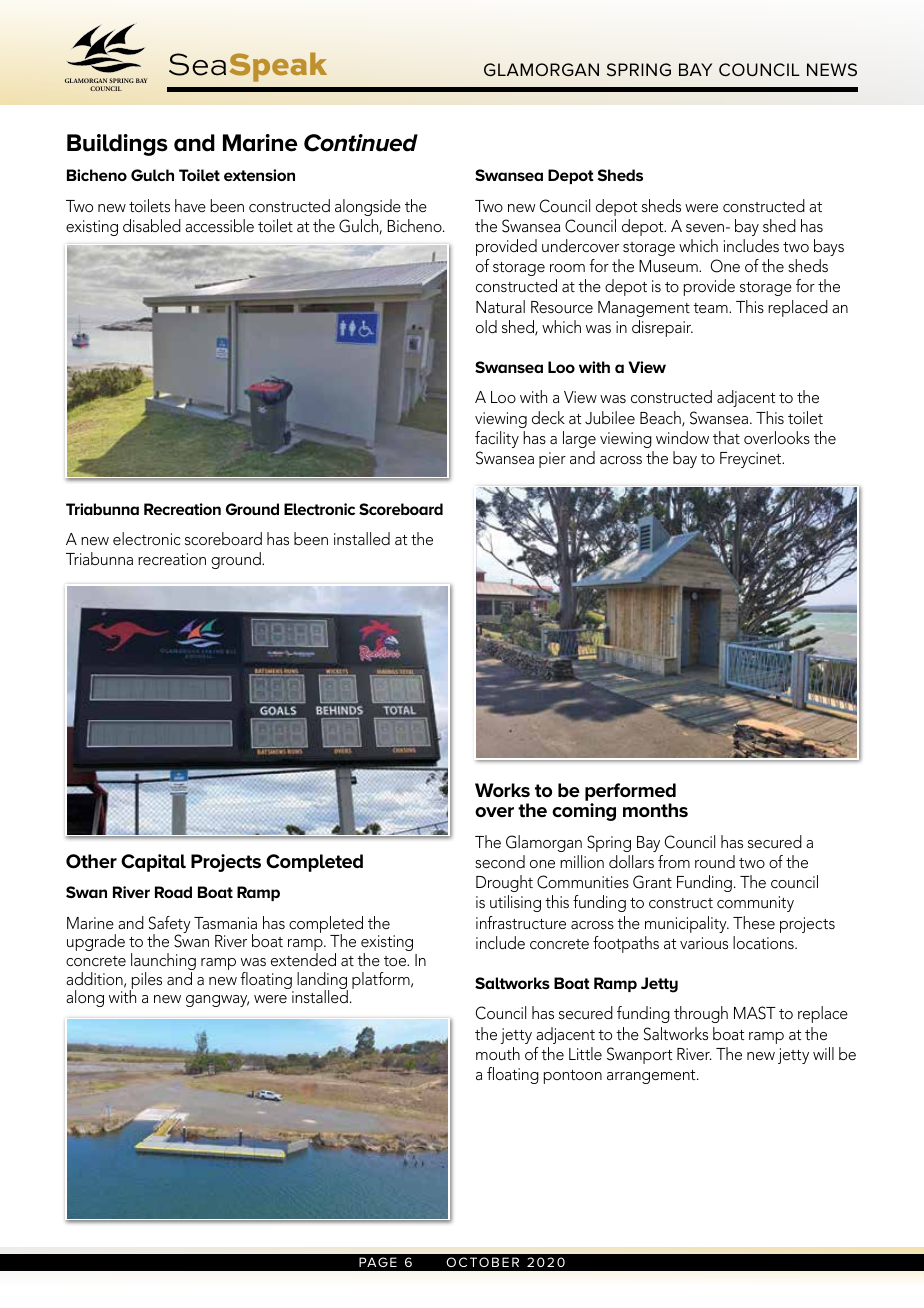 The image size is (924, 1308). I want to click on NEWS, so click(832, 70).
